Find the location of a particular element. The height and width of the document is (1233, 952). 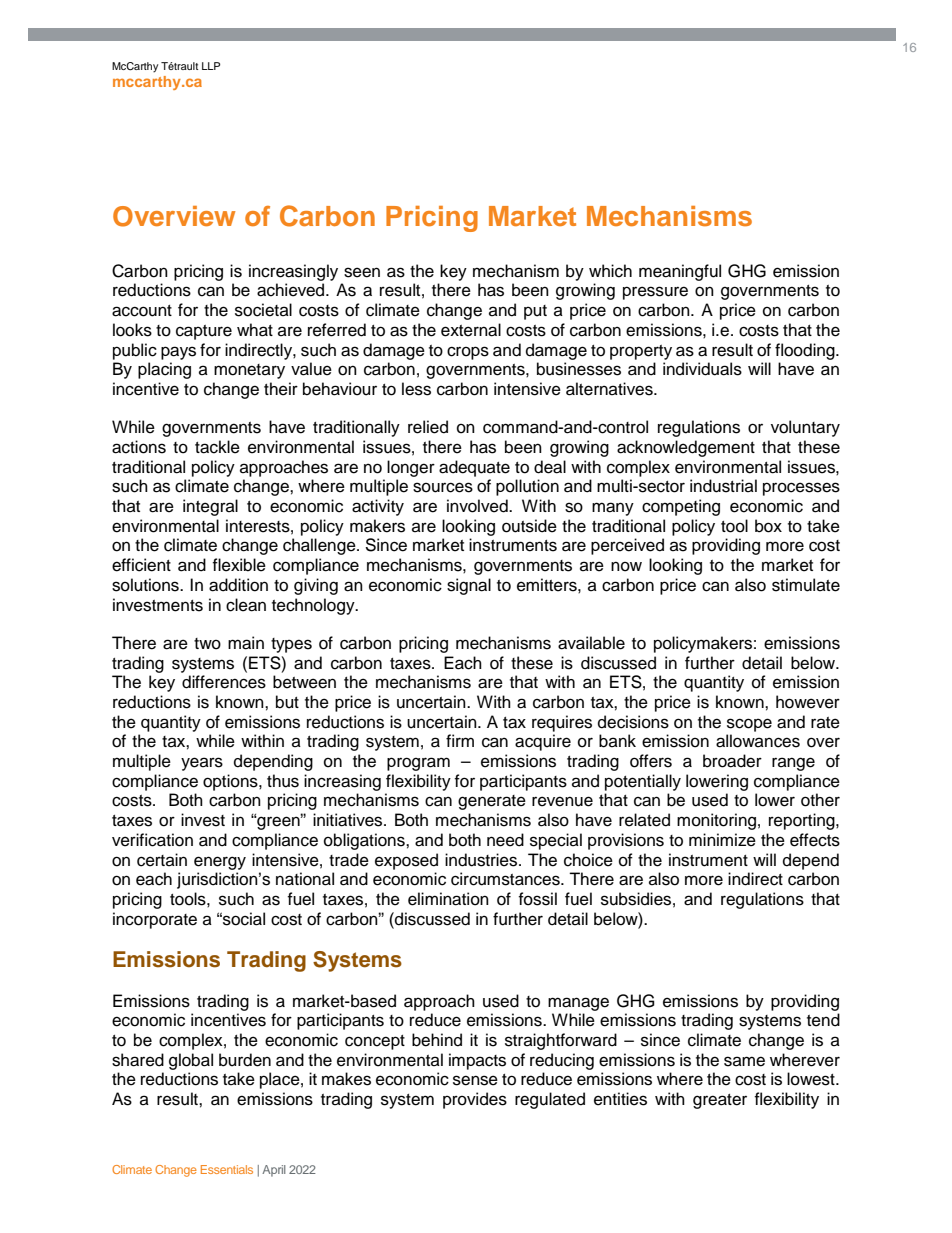

meaningful is located at coordinates (680, 272).
